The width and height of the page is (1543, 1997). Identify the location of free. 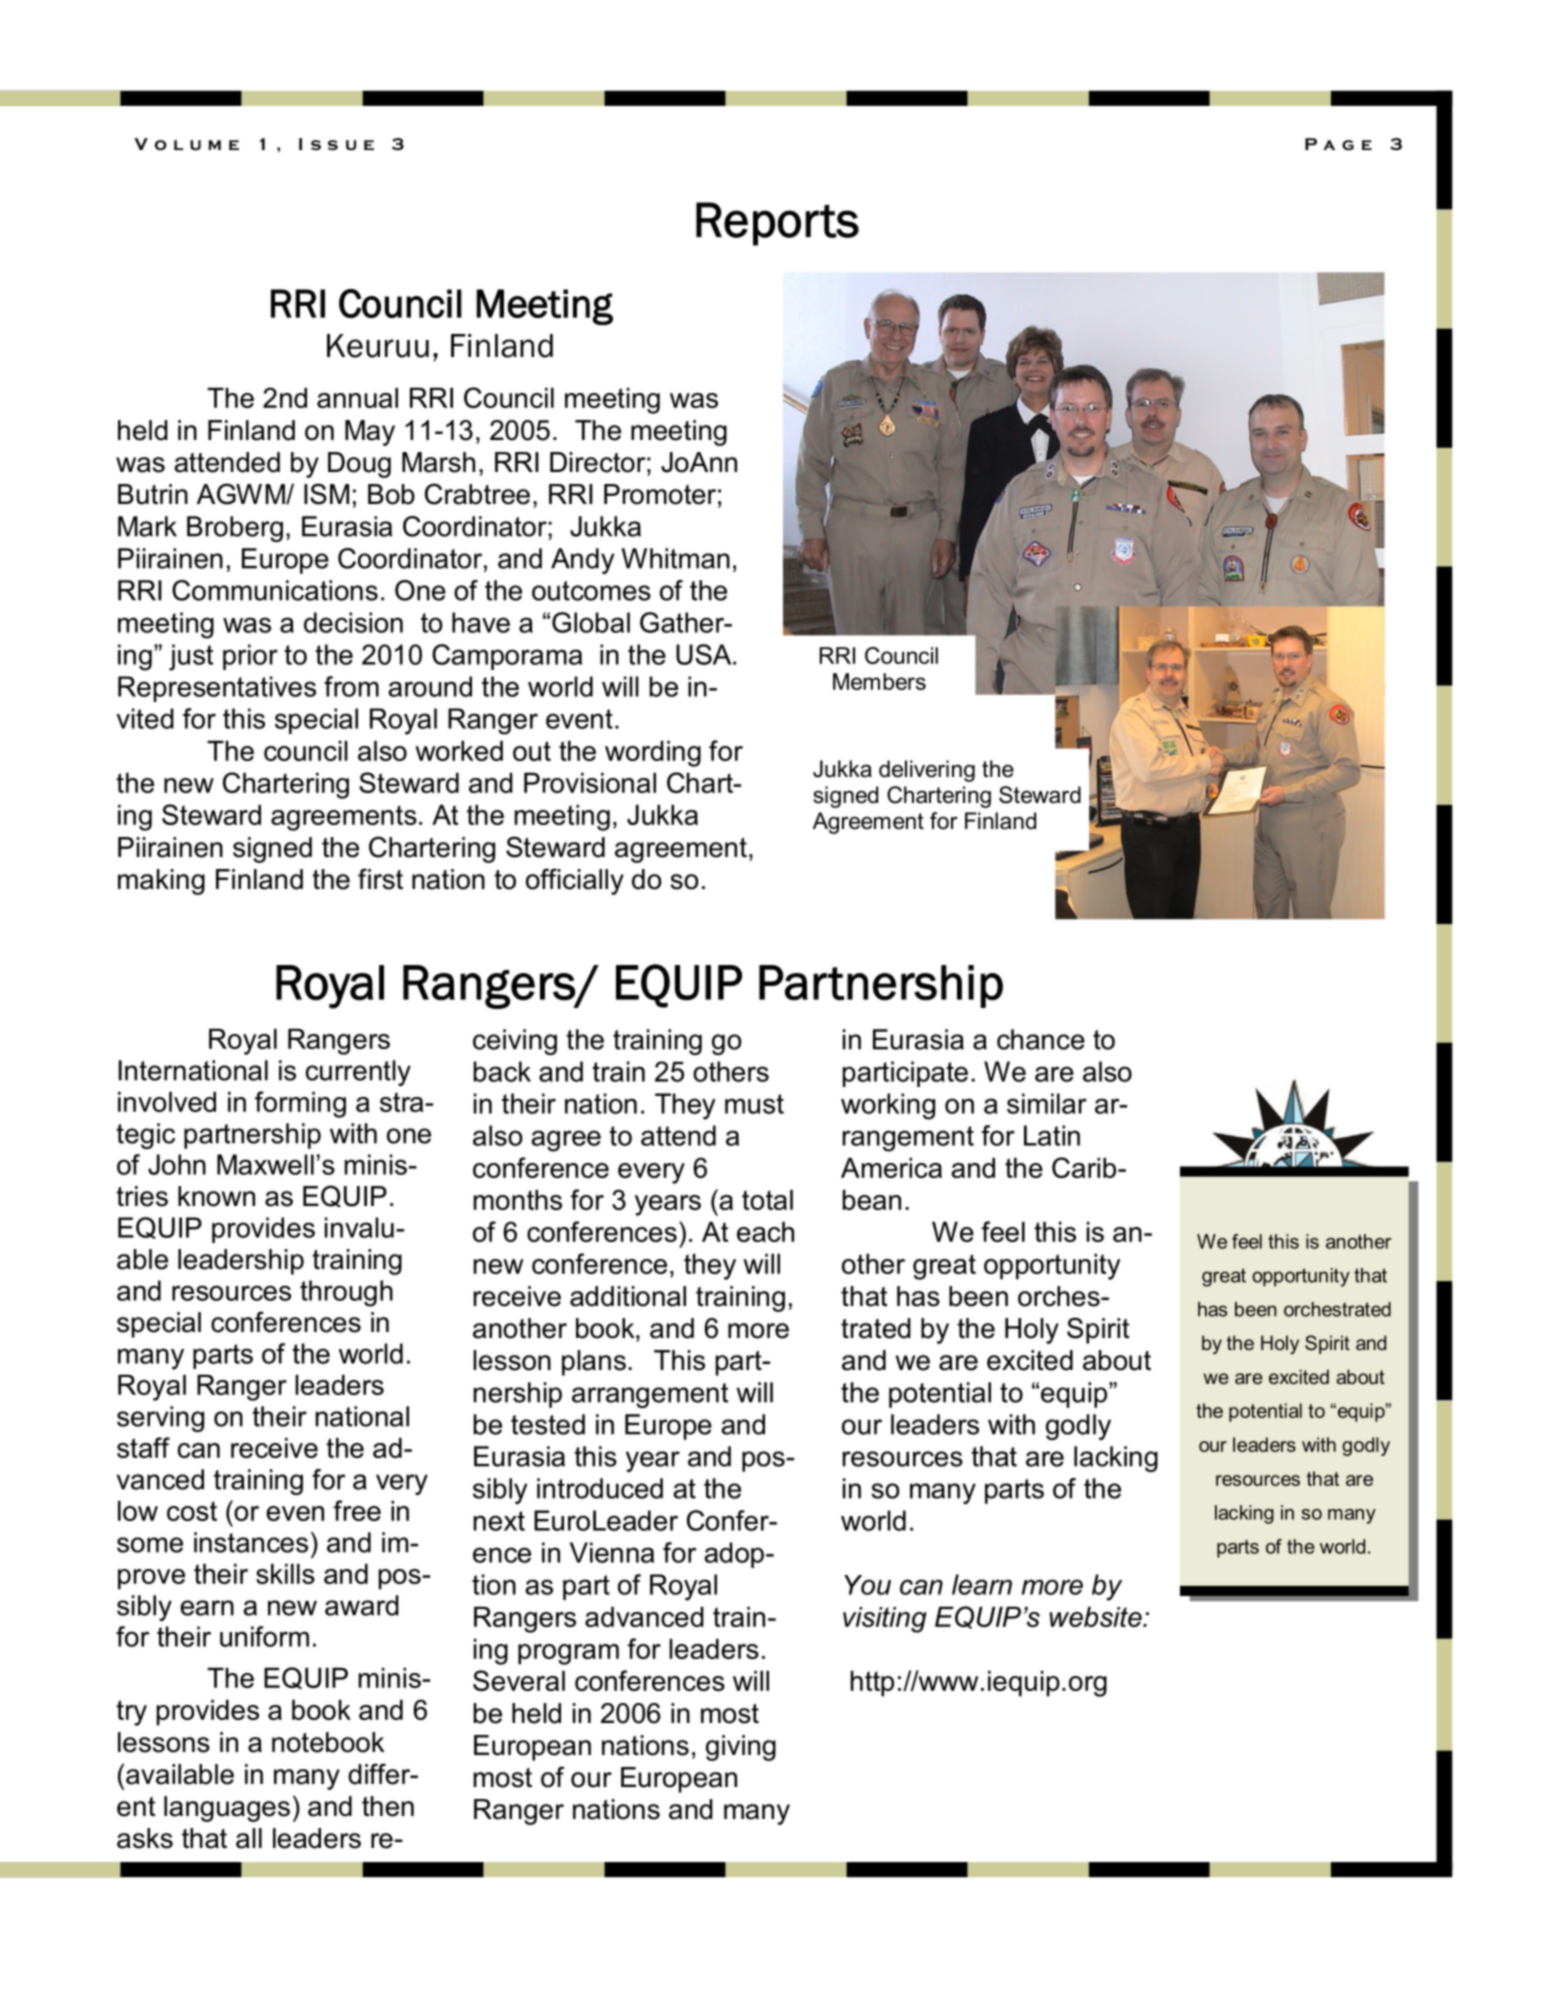
(357, 1510).
